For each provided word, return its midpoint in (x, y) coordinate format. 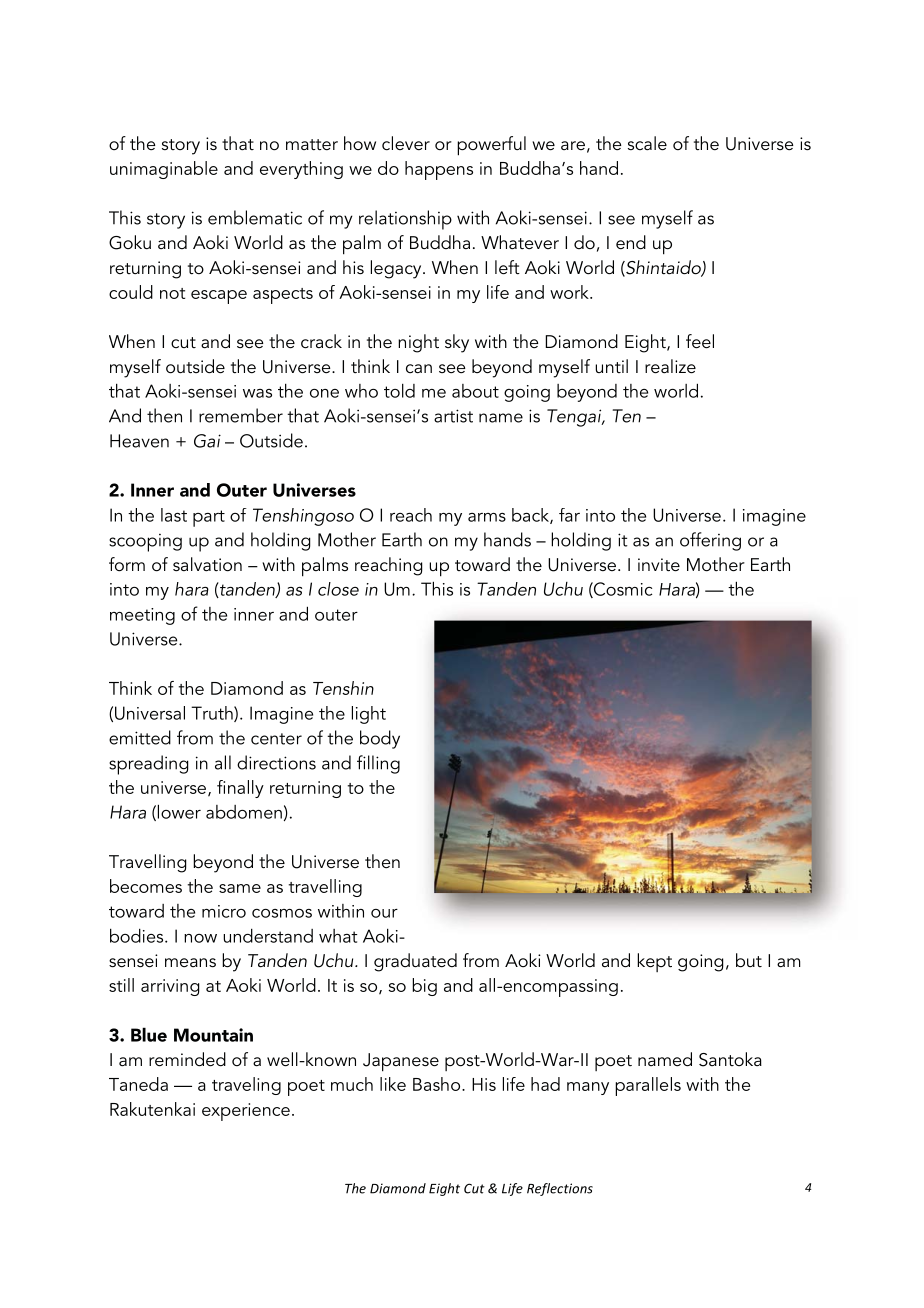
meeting (142, 616)
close (338, 589)
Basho (438, 1084)
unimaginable (164, 170)
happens (439, 170)
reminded (187, 1059)
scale (647, 143)
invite (659, 565)
